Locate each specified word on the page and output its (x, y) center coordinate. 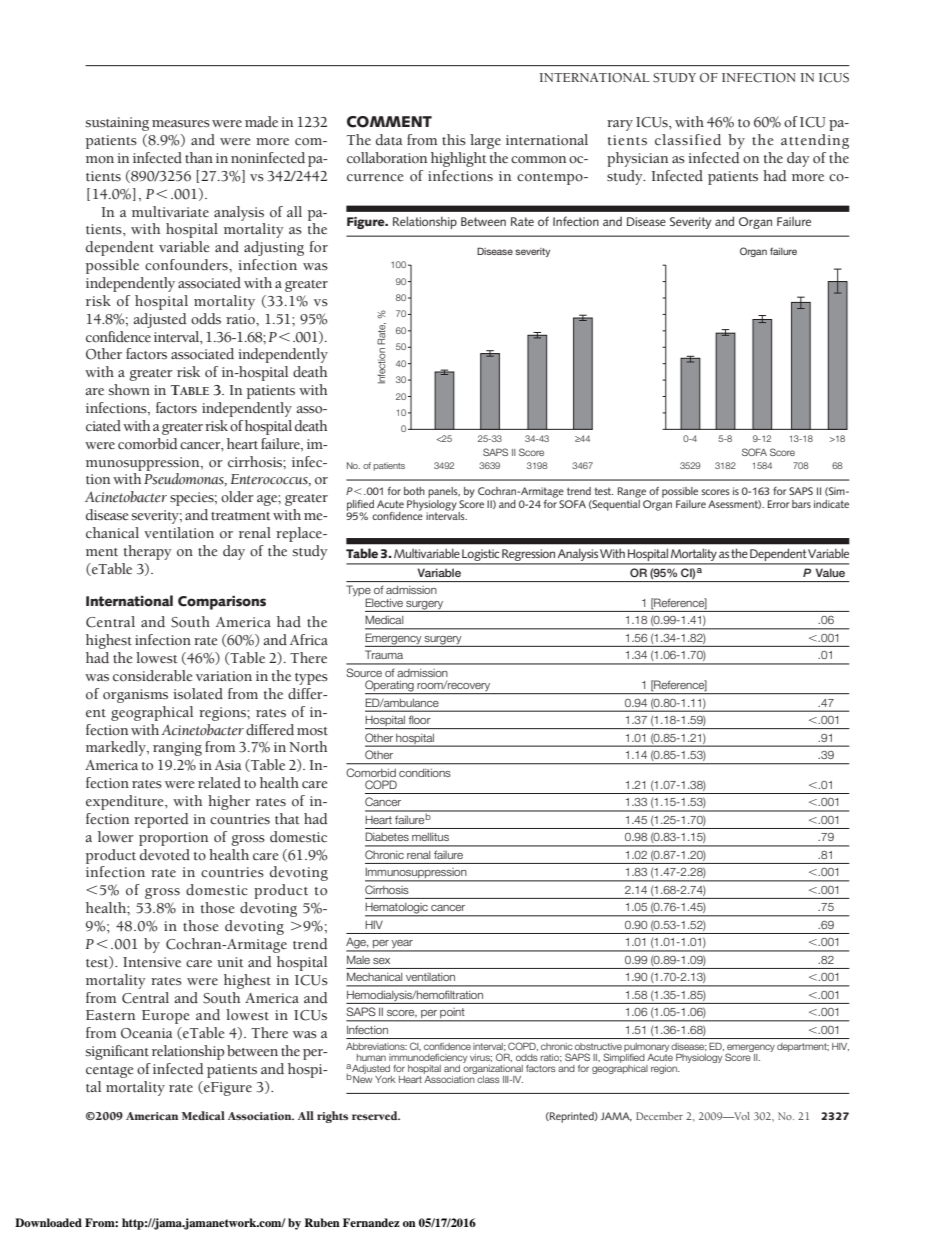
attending (815, 141)
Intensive (152, 962)
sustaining (117, 124)
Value (830, 573)
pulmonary (646, 1049)
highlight (459, 159)
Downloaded (48, 1222)
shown (129, 390)
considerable (152, 676)
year (402, 945)
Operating (390, 687)
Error (778, 504)
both (414, 491)
